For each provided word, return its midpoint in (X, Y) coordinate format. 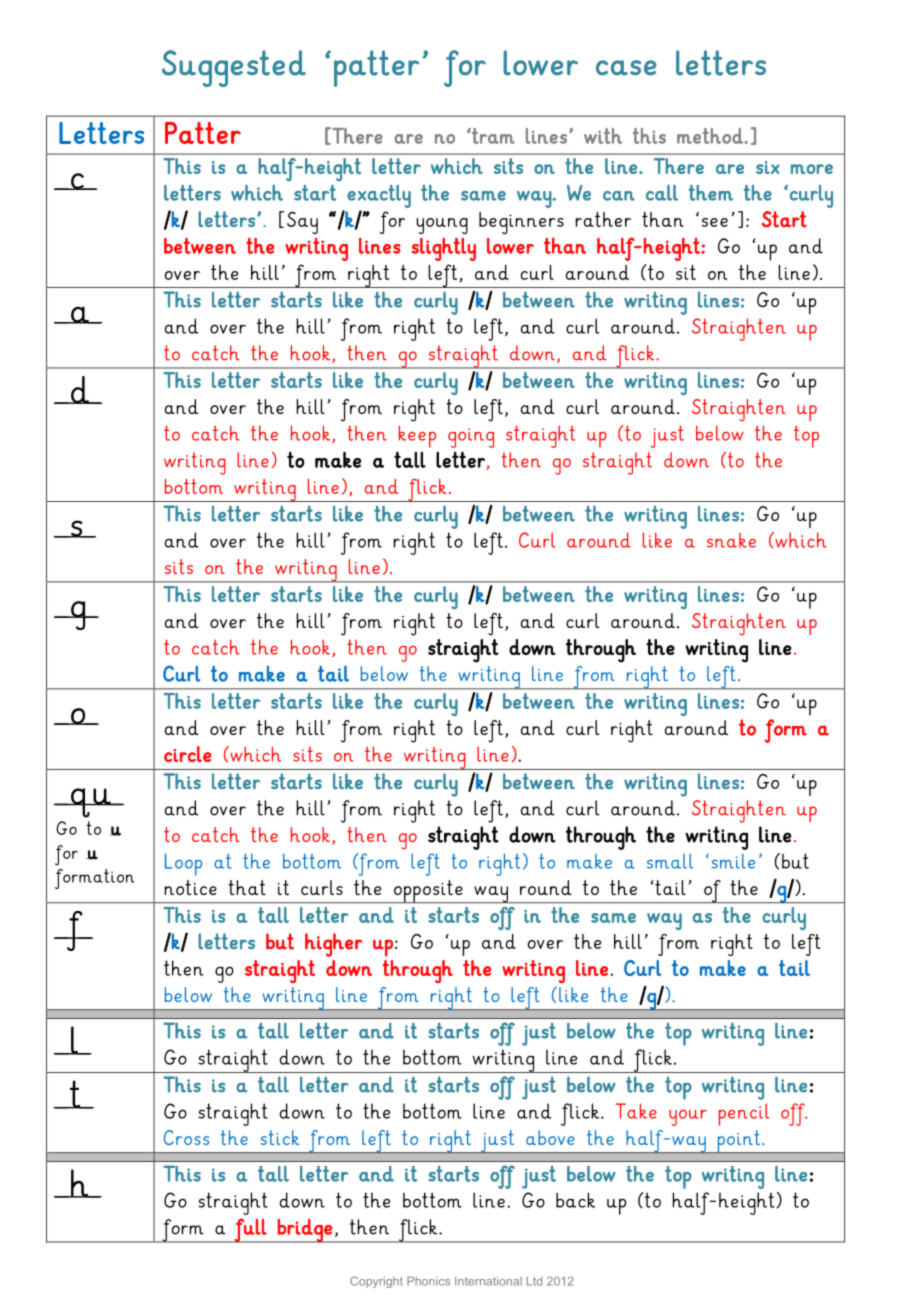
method (710, 136)
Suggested (234, 68)
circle (188, 754)
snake (731, 540)
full (251, 1230)
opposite (428, 891)
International (488, 1281)
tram (492, 136)
